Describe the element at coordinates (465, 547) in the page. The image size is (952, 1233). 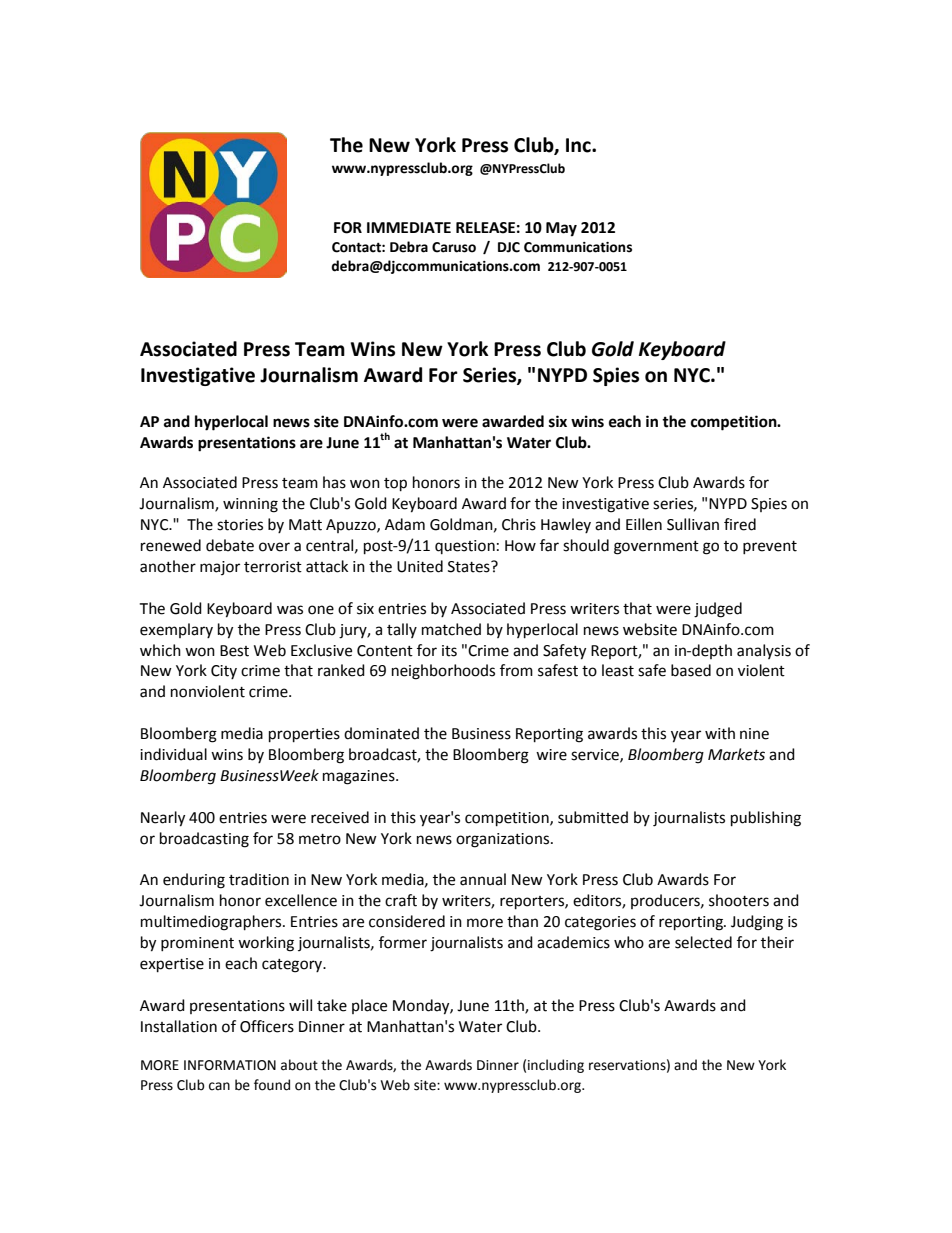
I see `question` at that location.
